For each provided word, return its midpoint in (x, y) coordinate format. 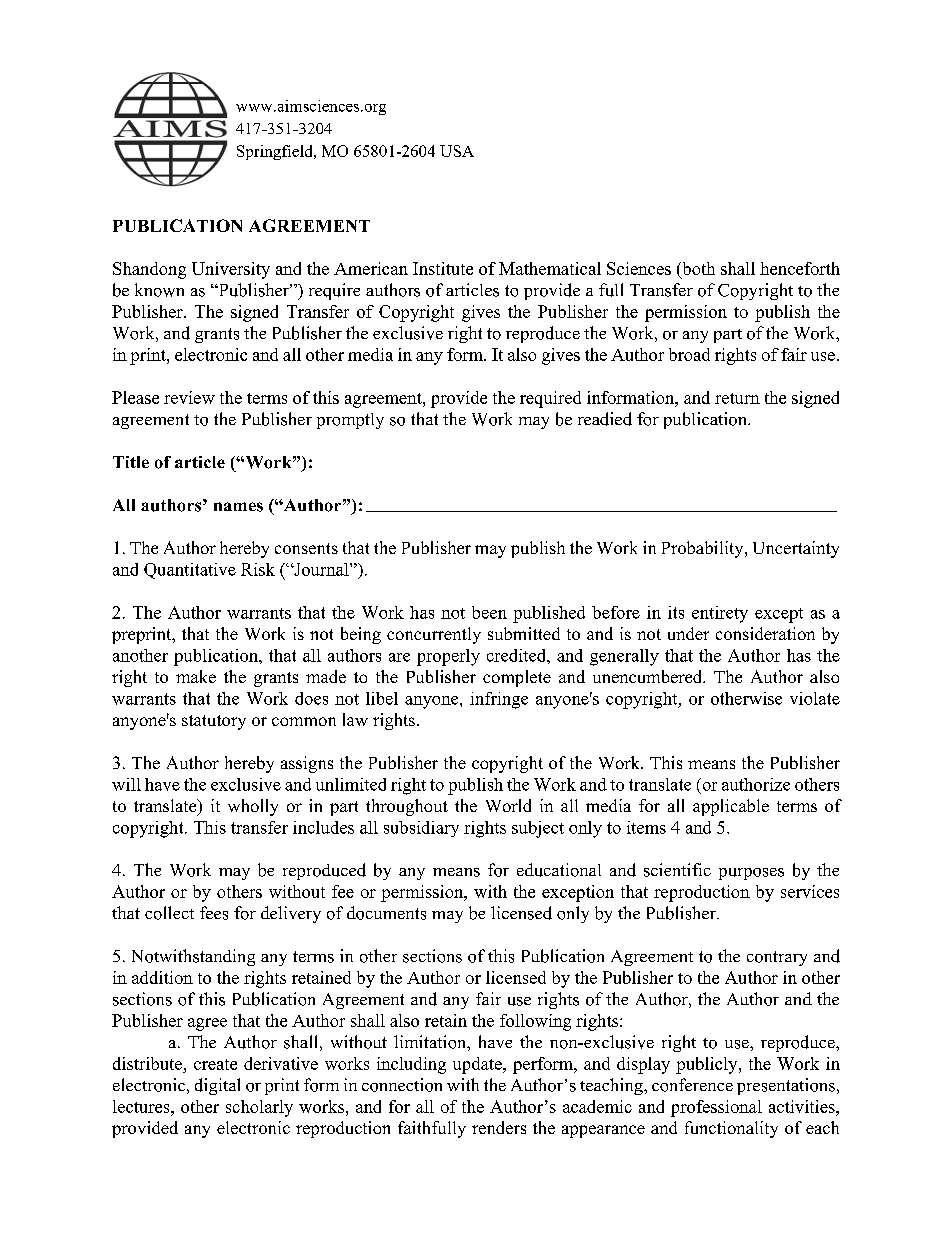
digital (217, 1086)
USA (457, 151)
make (196, 676)
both (697, 270)
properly (448, 657)
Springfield (276, 152)
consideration (765, 633)
